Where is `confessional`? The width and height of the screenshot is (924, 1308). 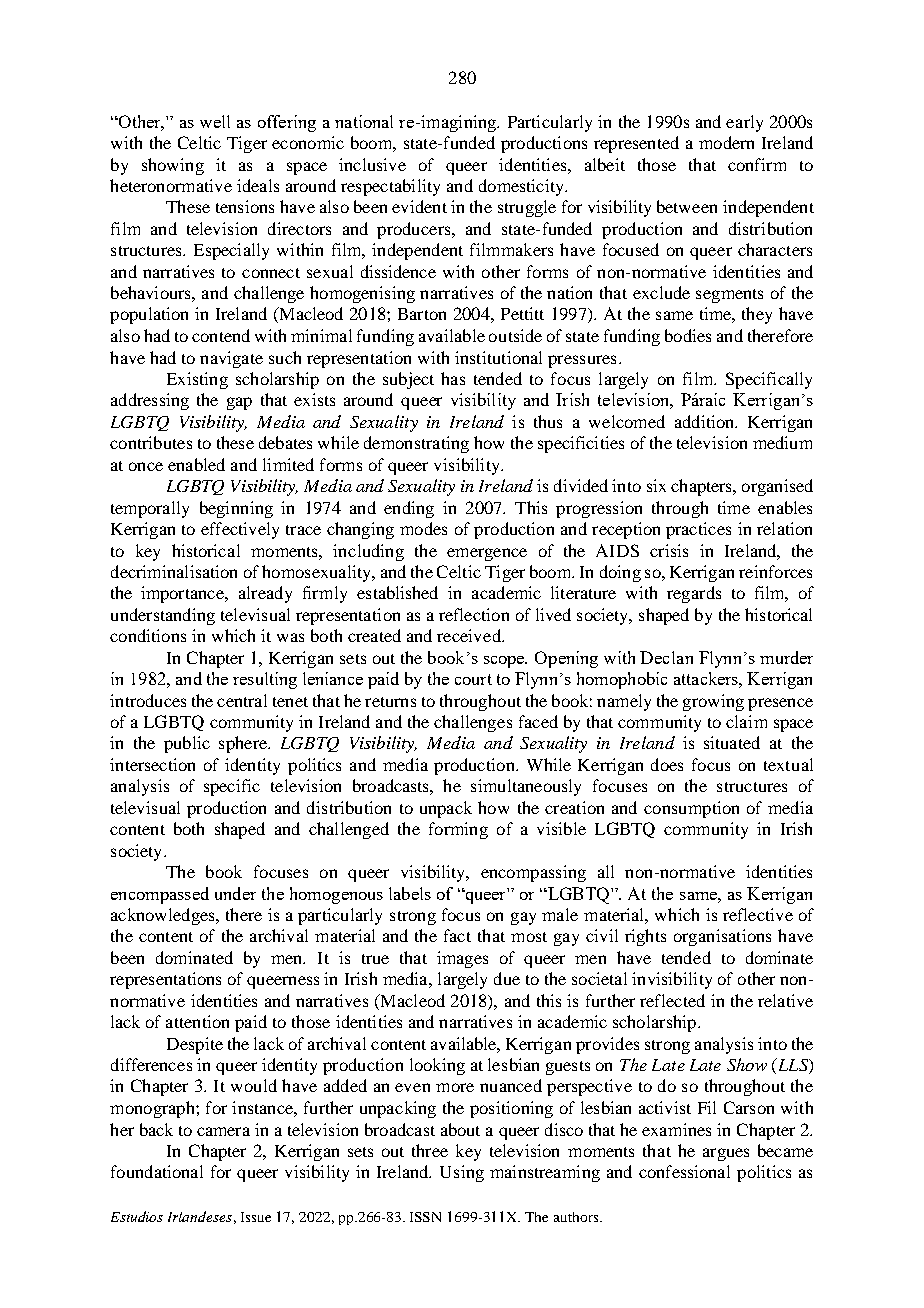
confessional is located at coordinates (684, 1171).
